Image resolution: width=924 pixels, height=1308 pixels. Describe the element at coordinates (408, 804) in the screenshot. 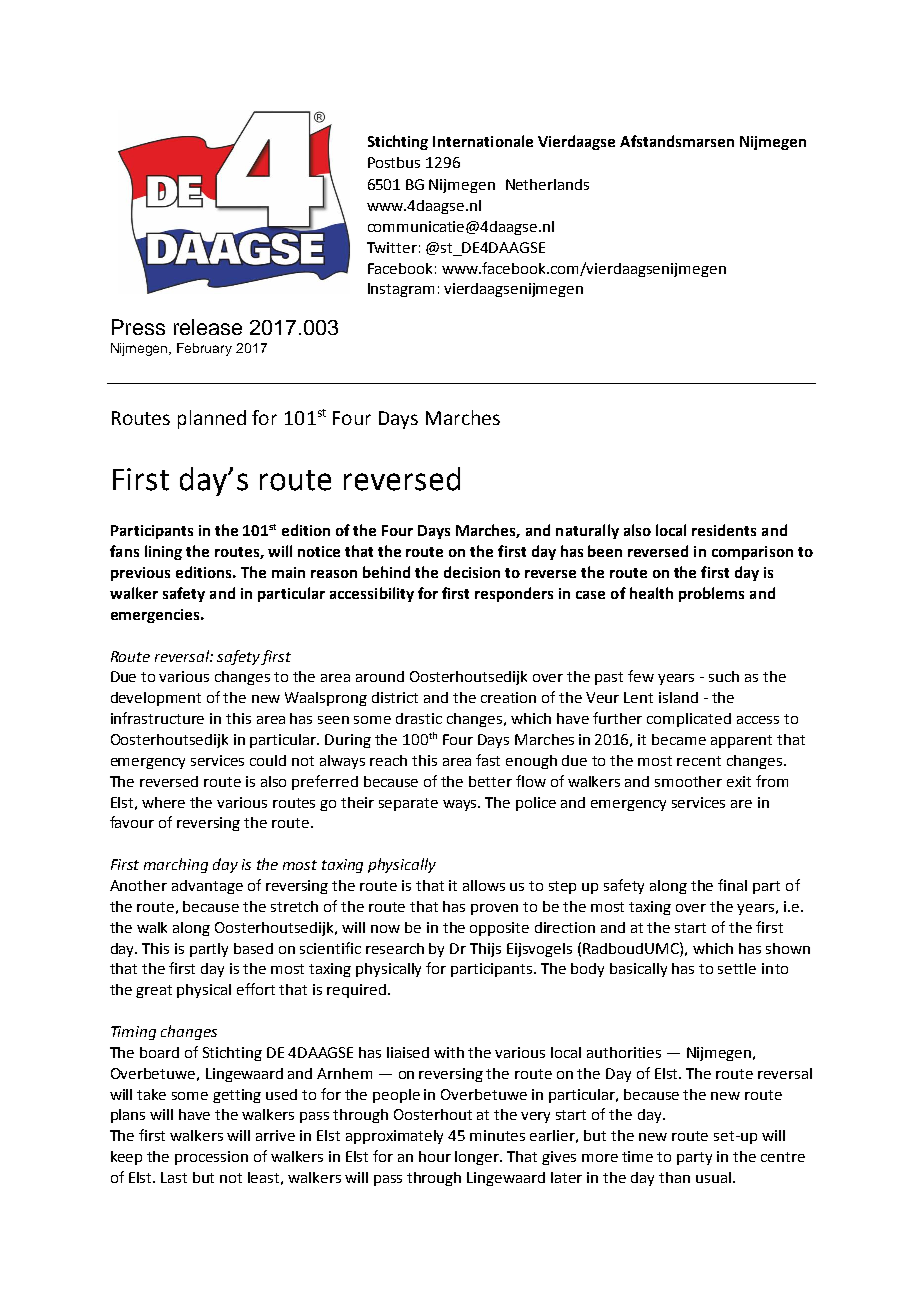

I see `separate` at that location.
